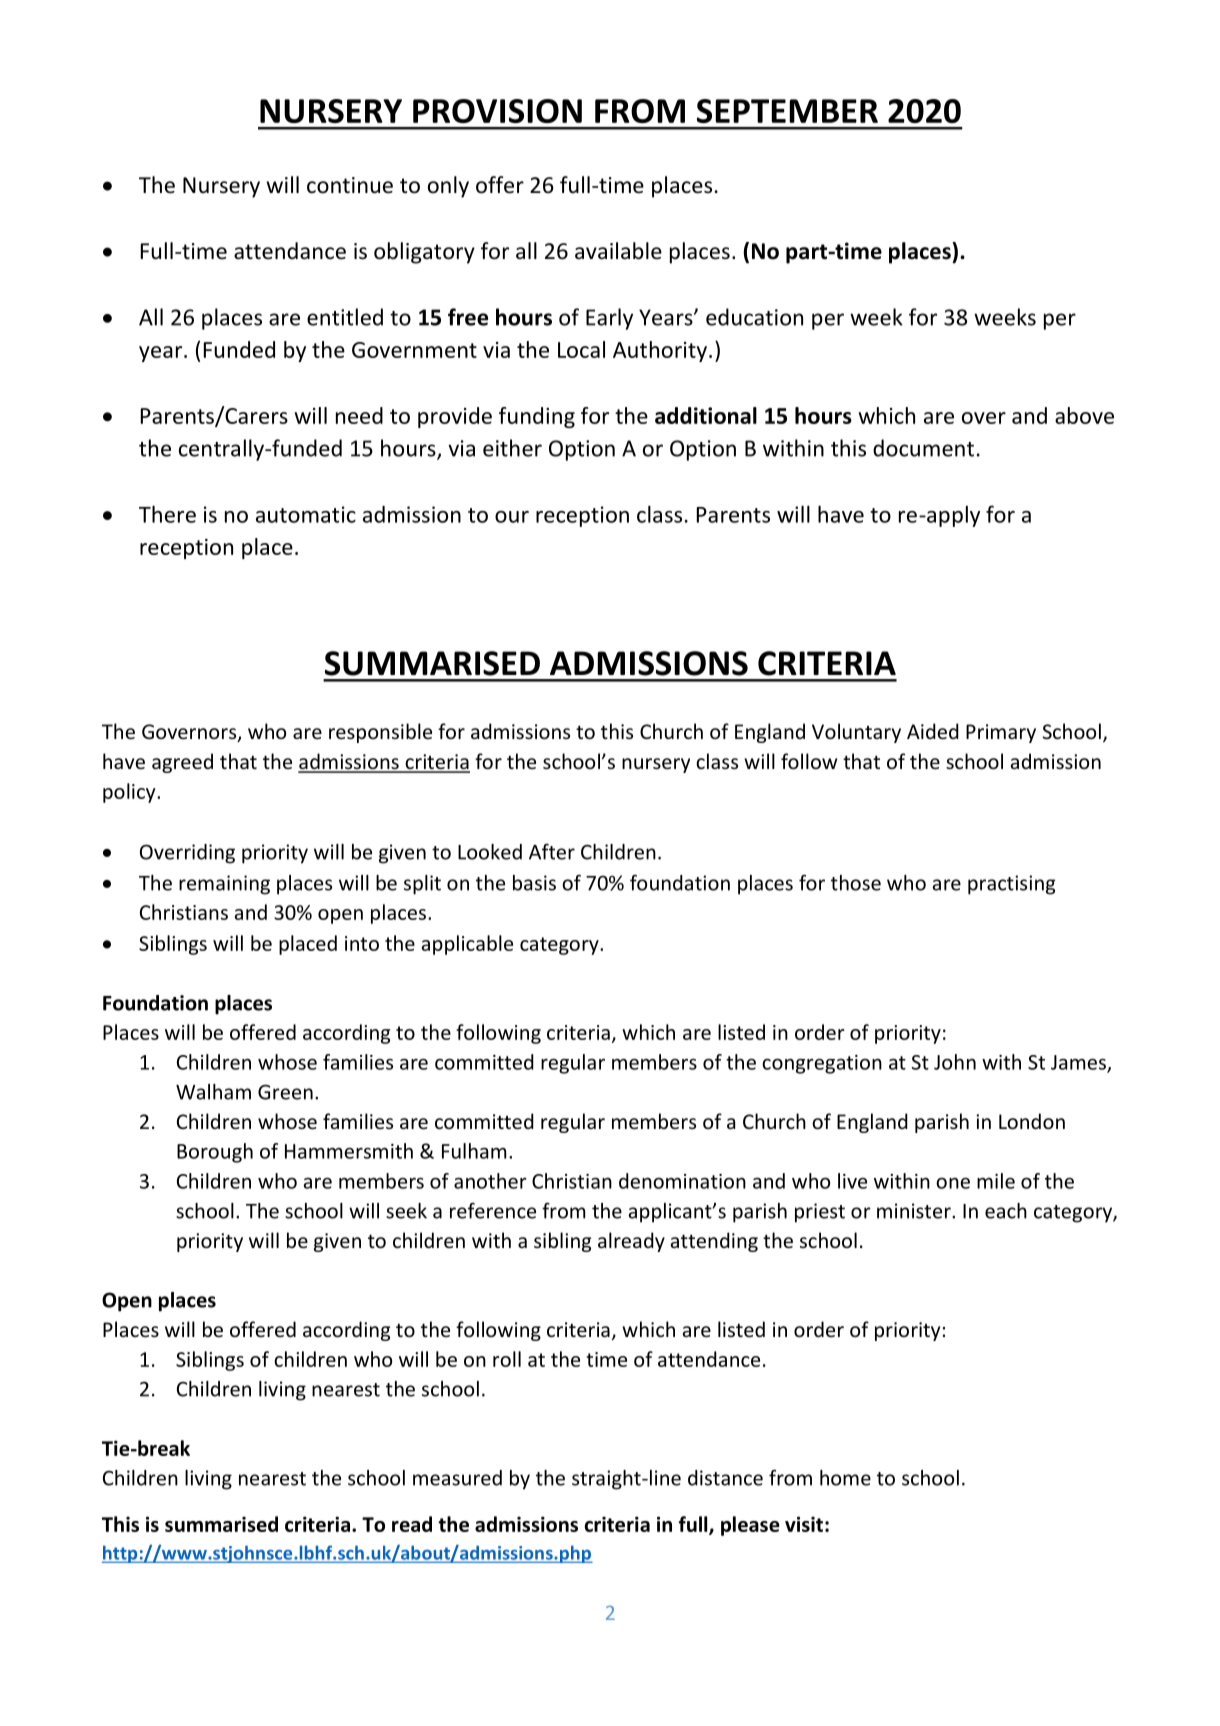 Image resolution: width=1220 pixels, height=1726 pixels. Describe the element at coordinates (457, 1478) in the screenshot. I see `measured` at that location.
